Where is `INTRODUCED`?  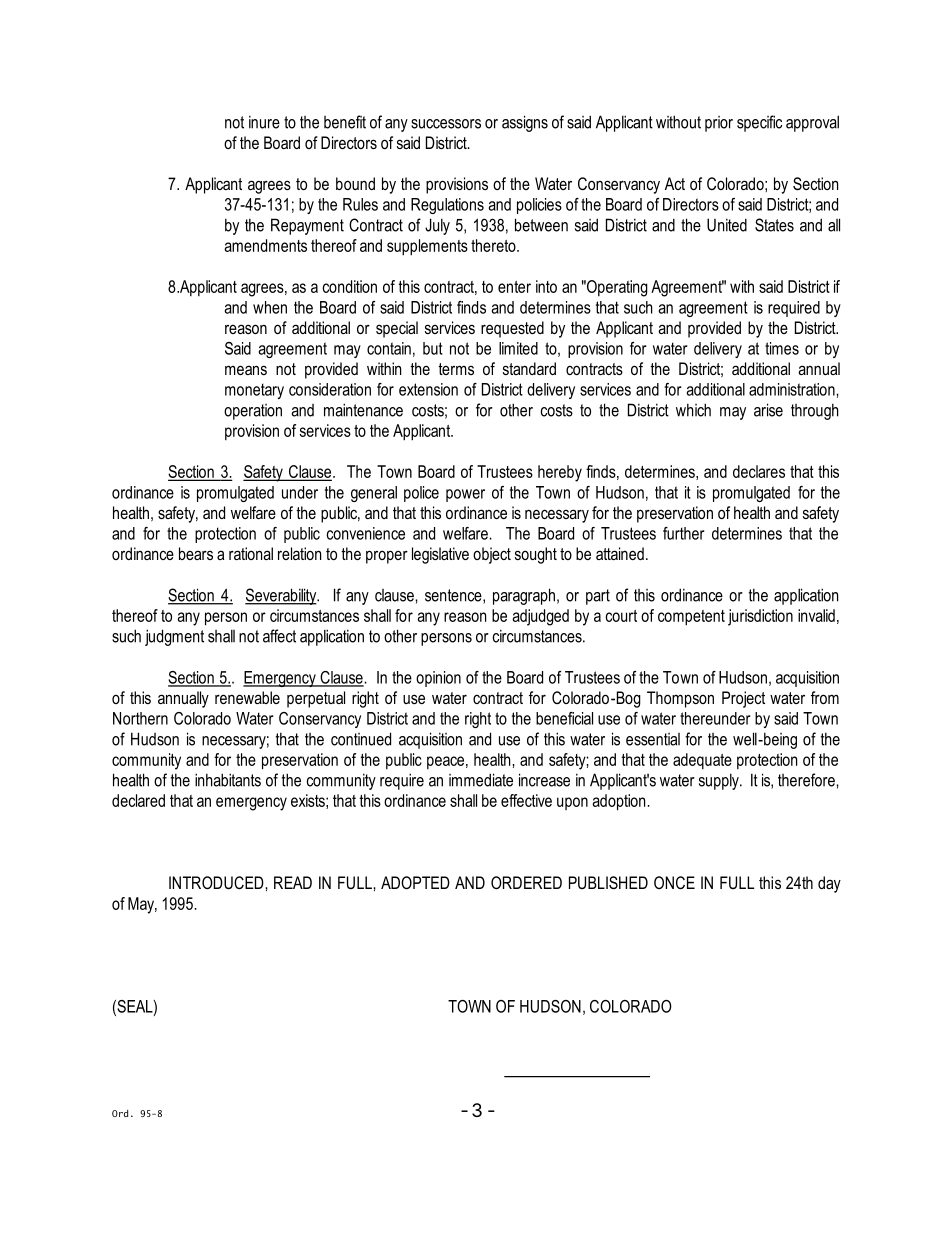 INTRODUCED is located at coordinates (217, 883).
